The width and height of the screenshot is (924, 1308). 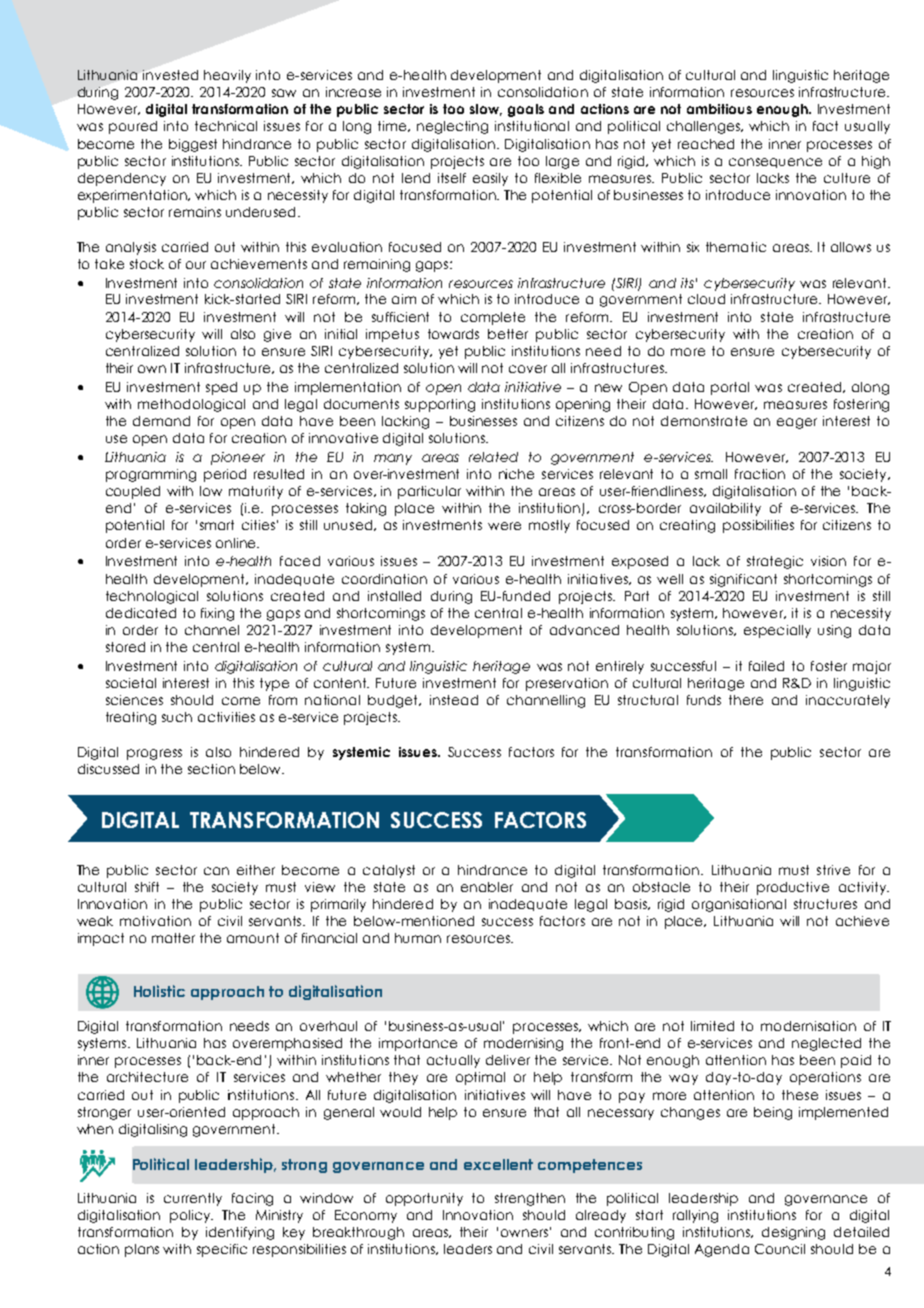 What do you see at coordinates (524, 1233) in the screenshot?
I see `owners` at bounding box center [524, 1233].
